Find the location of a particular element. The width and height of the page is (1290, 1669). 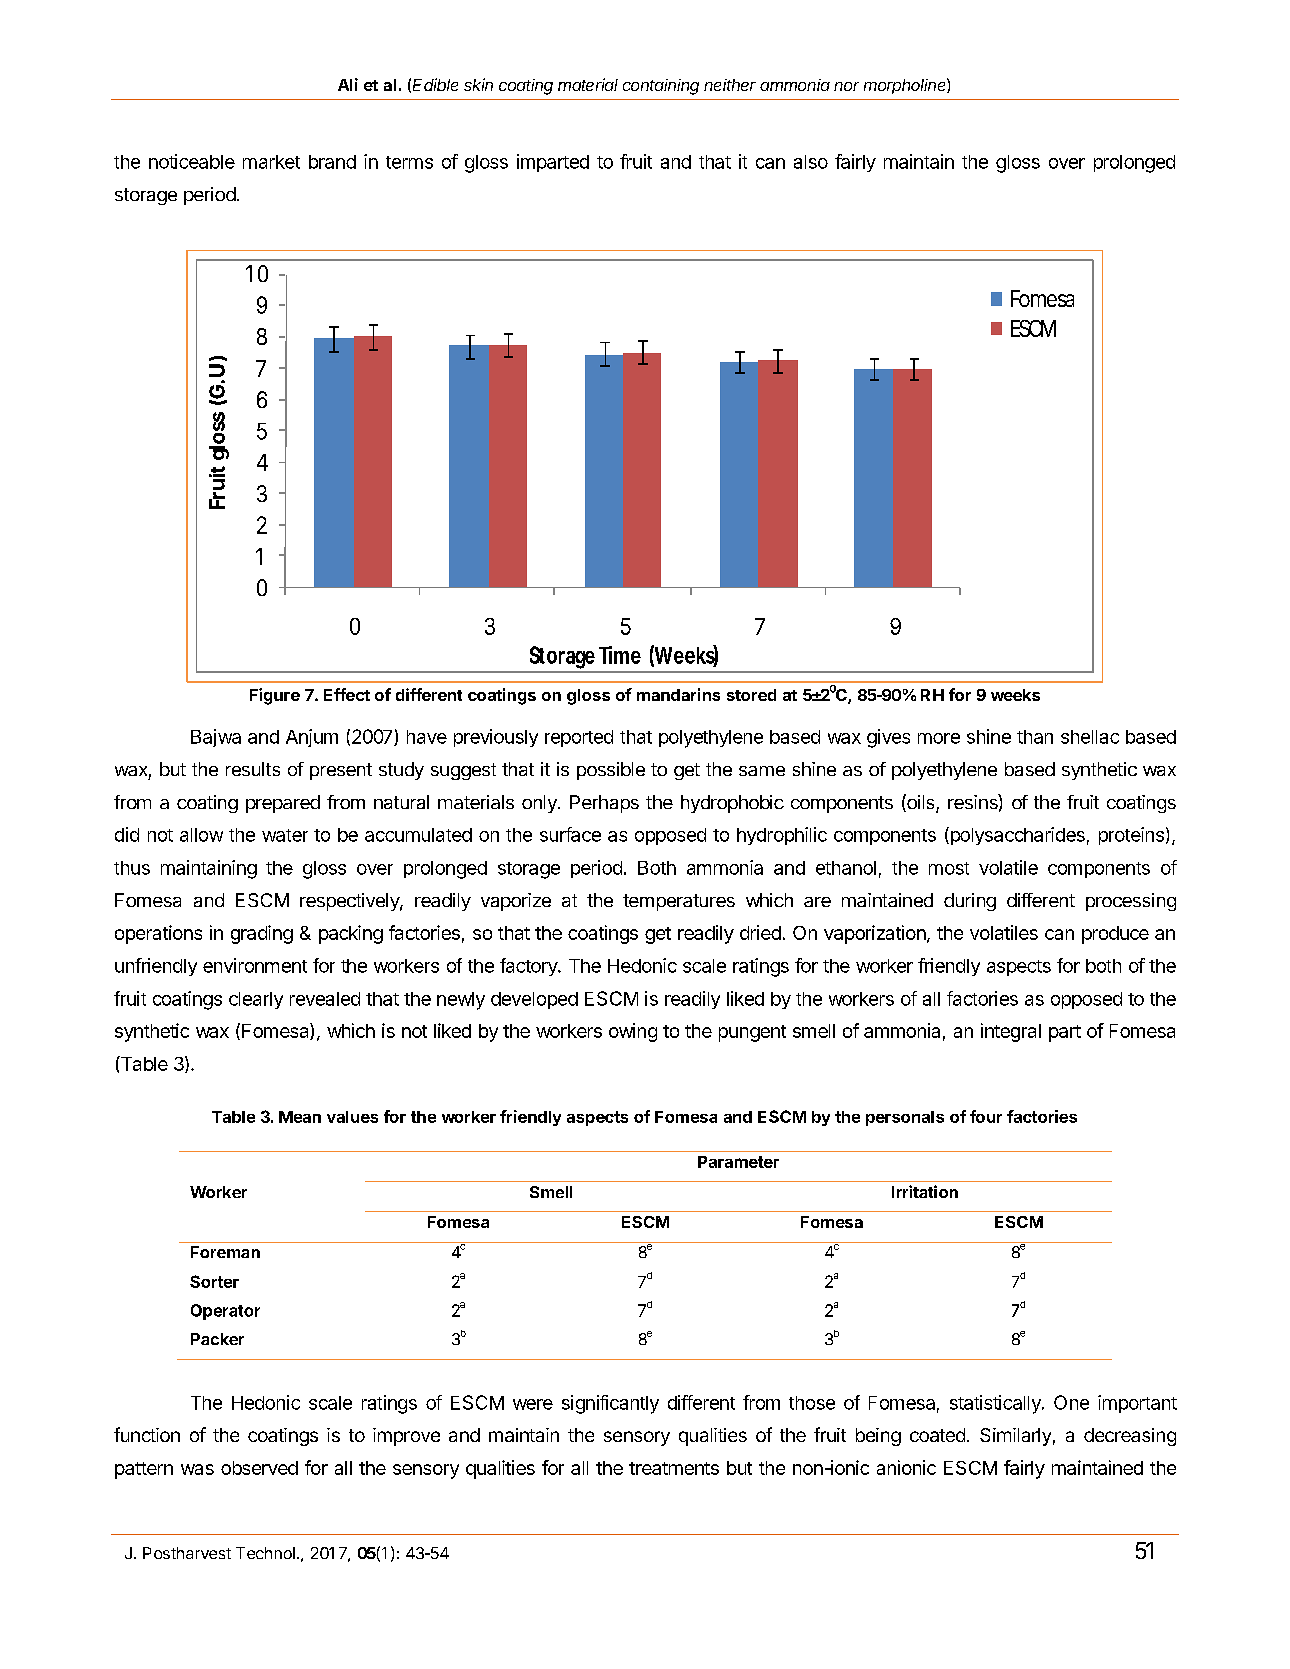

Time is located at coordinates (620, 655).
